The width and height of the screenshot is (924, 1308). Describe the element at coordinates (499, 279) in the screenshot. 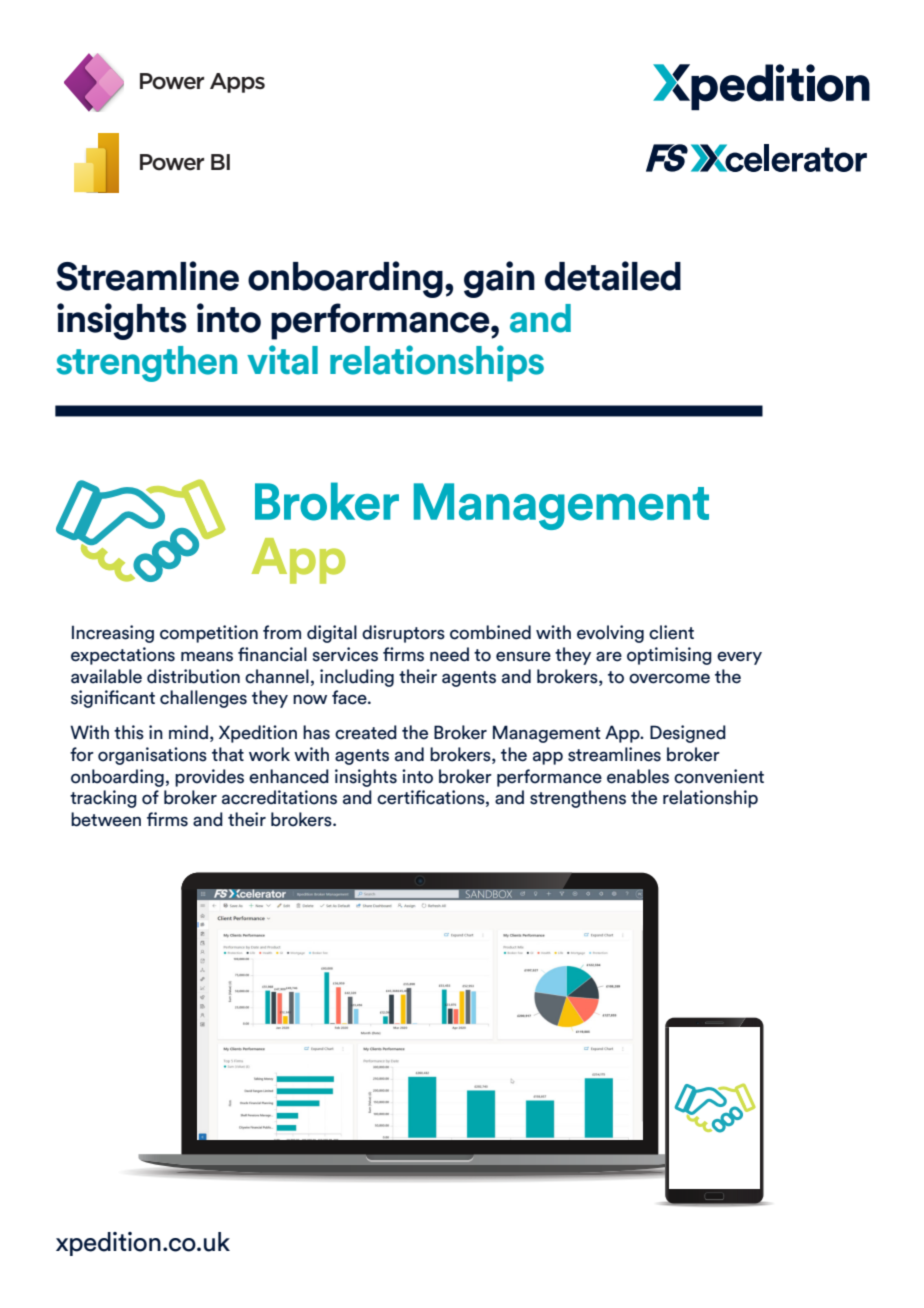

I see `gain` at that location.
